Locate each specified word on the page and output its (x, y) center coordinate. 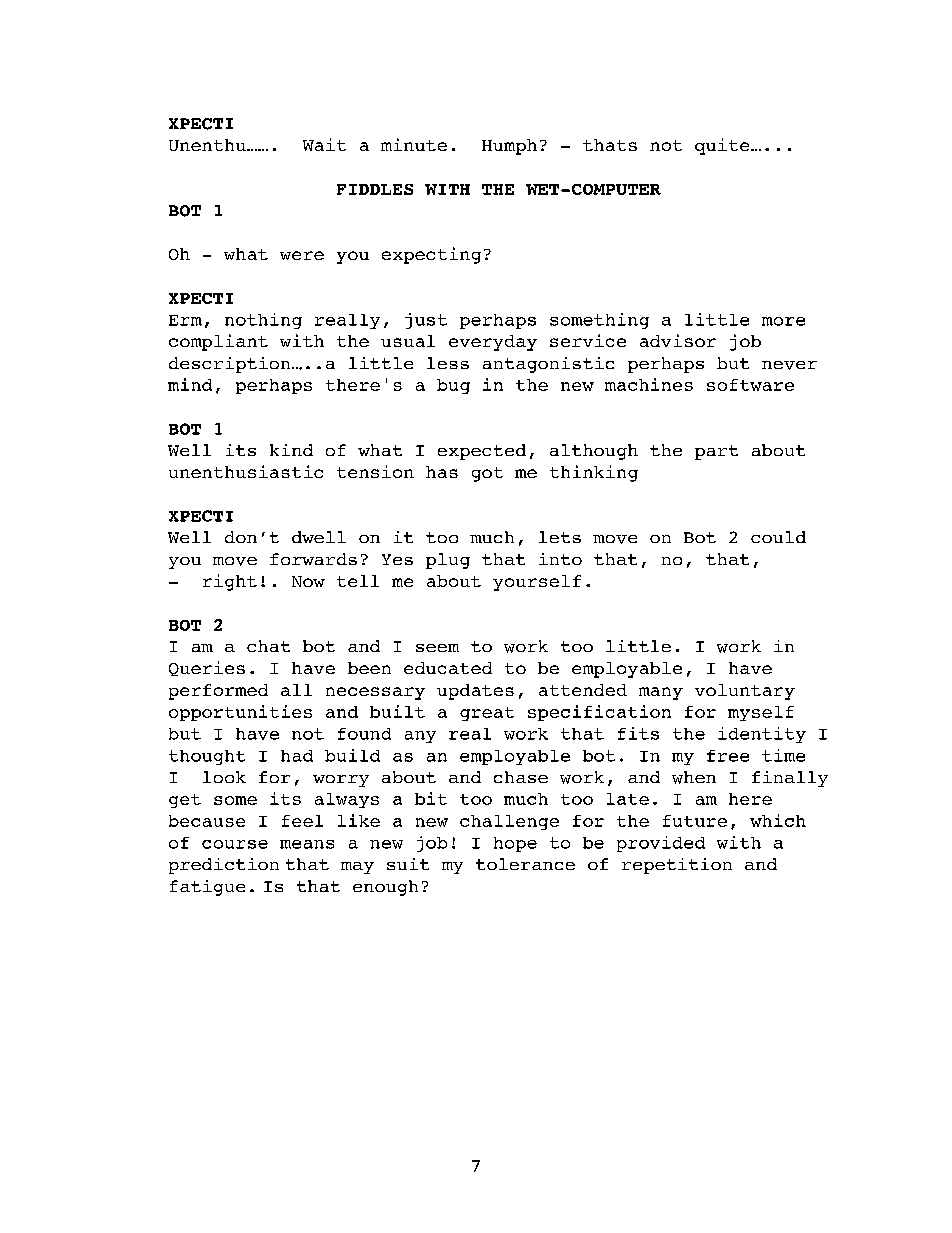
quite (723, 146)
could (778, 537)
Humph (509, 147)
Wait (324, 144)
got (487, 474)
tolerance (525, 864)
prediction (224, 866)
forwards (313, 559)
